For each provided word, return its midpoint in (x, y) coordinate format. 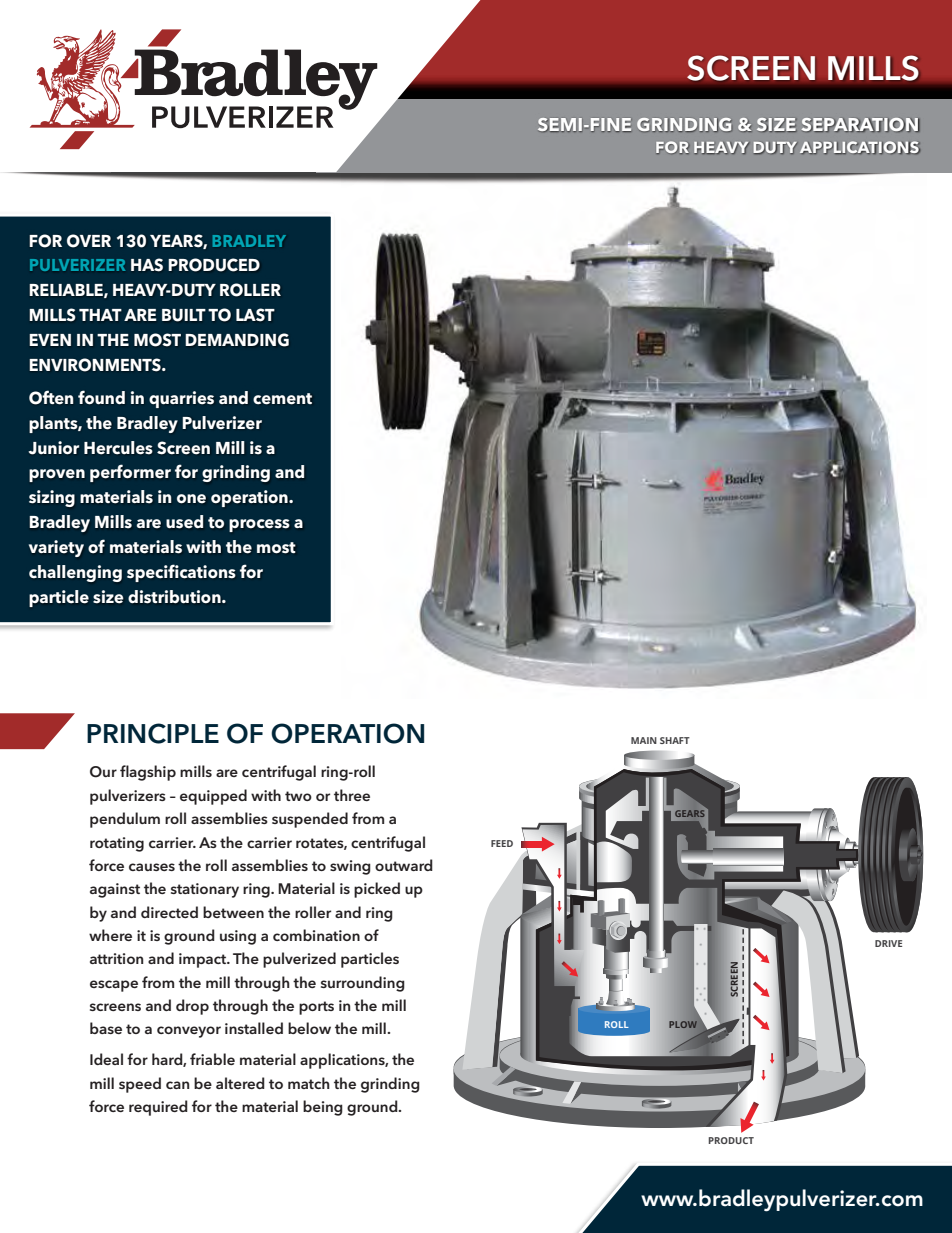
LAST (255, 315)
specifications (181, 573)
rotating (117, 844)
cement (282, 399)
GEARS (691, 812)
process (259, 525)
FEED (502, 843)
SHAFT (675, 740)
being (323, 1108)
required (158, 1108)
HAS (147, 265)
